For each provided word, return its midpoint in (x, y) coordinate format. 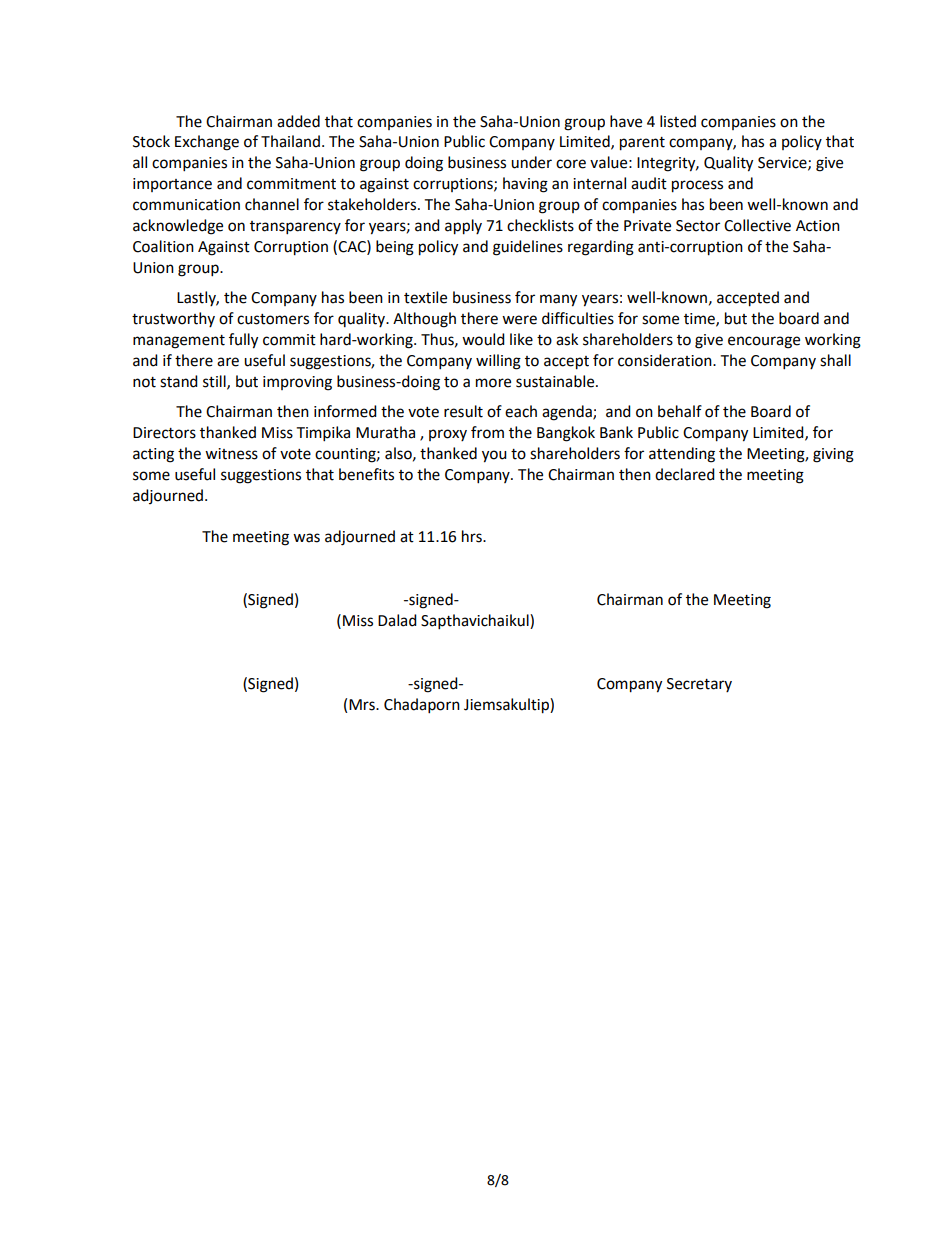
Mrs (363, 705)
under (531, 162)
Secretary (699, 685)
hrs (473, 536)
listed (678, 121)
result (463, 411)
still (215, 382)
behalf (680, 411)
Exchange (207, 143)
